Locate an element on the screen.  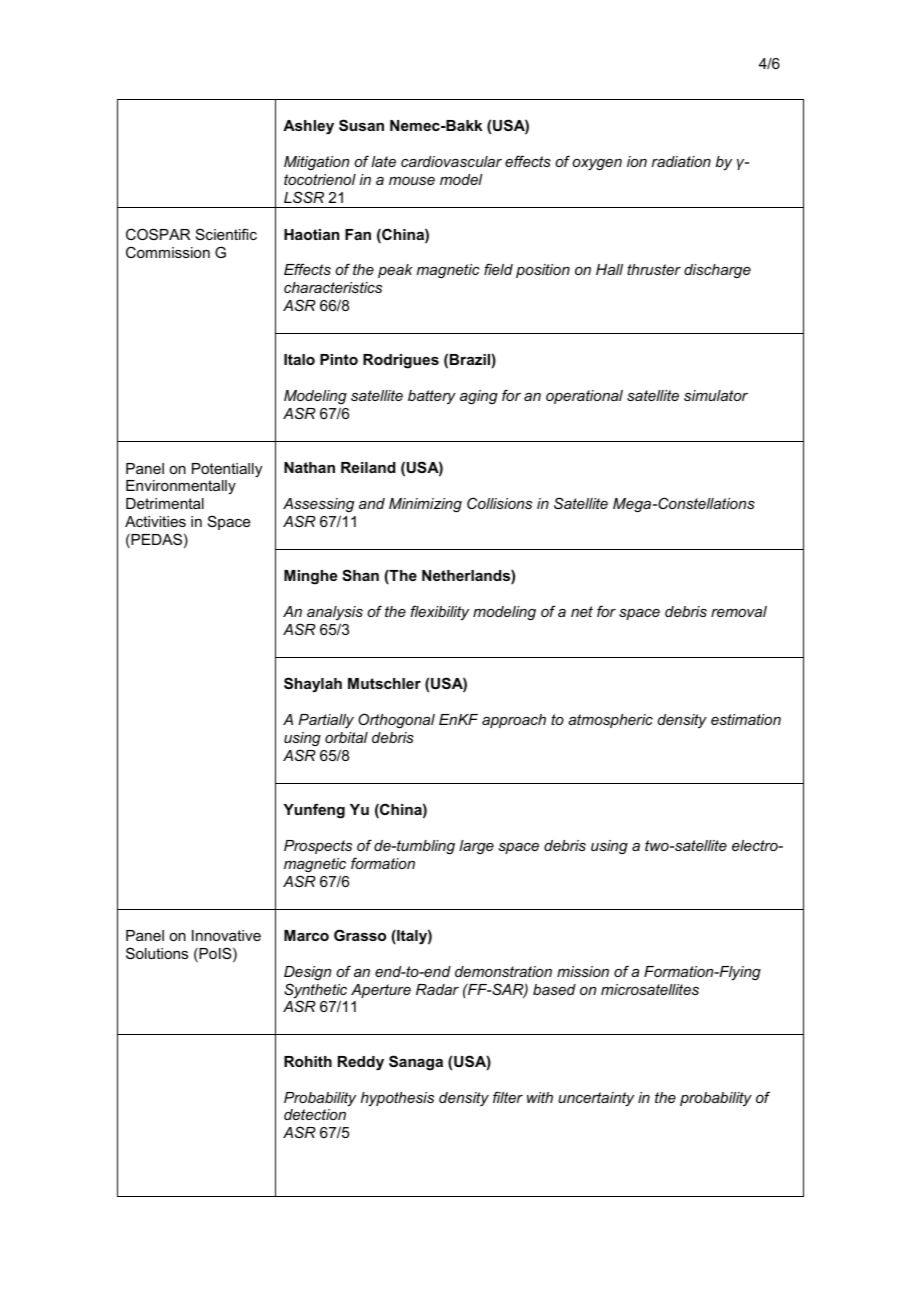
radiation is located at coordinates (681, 161).
